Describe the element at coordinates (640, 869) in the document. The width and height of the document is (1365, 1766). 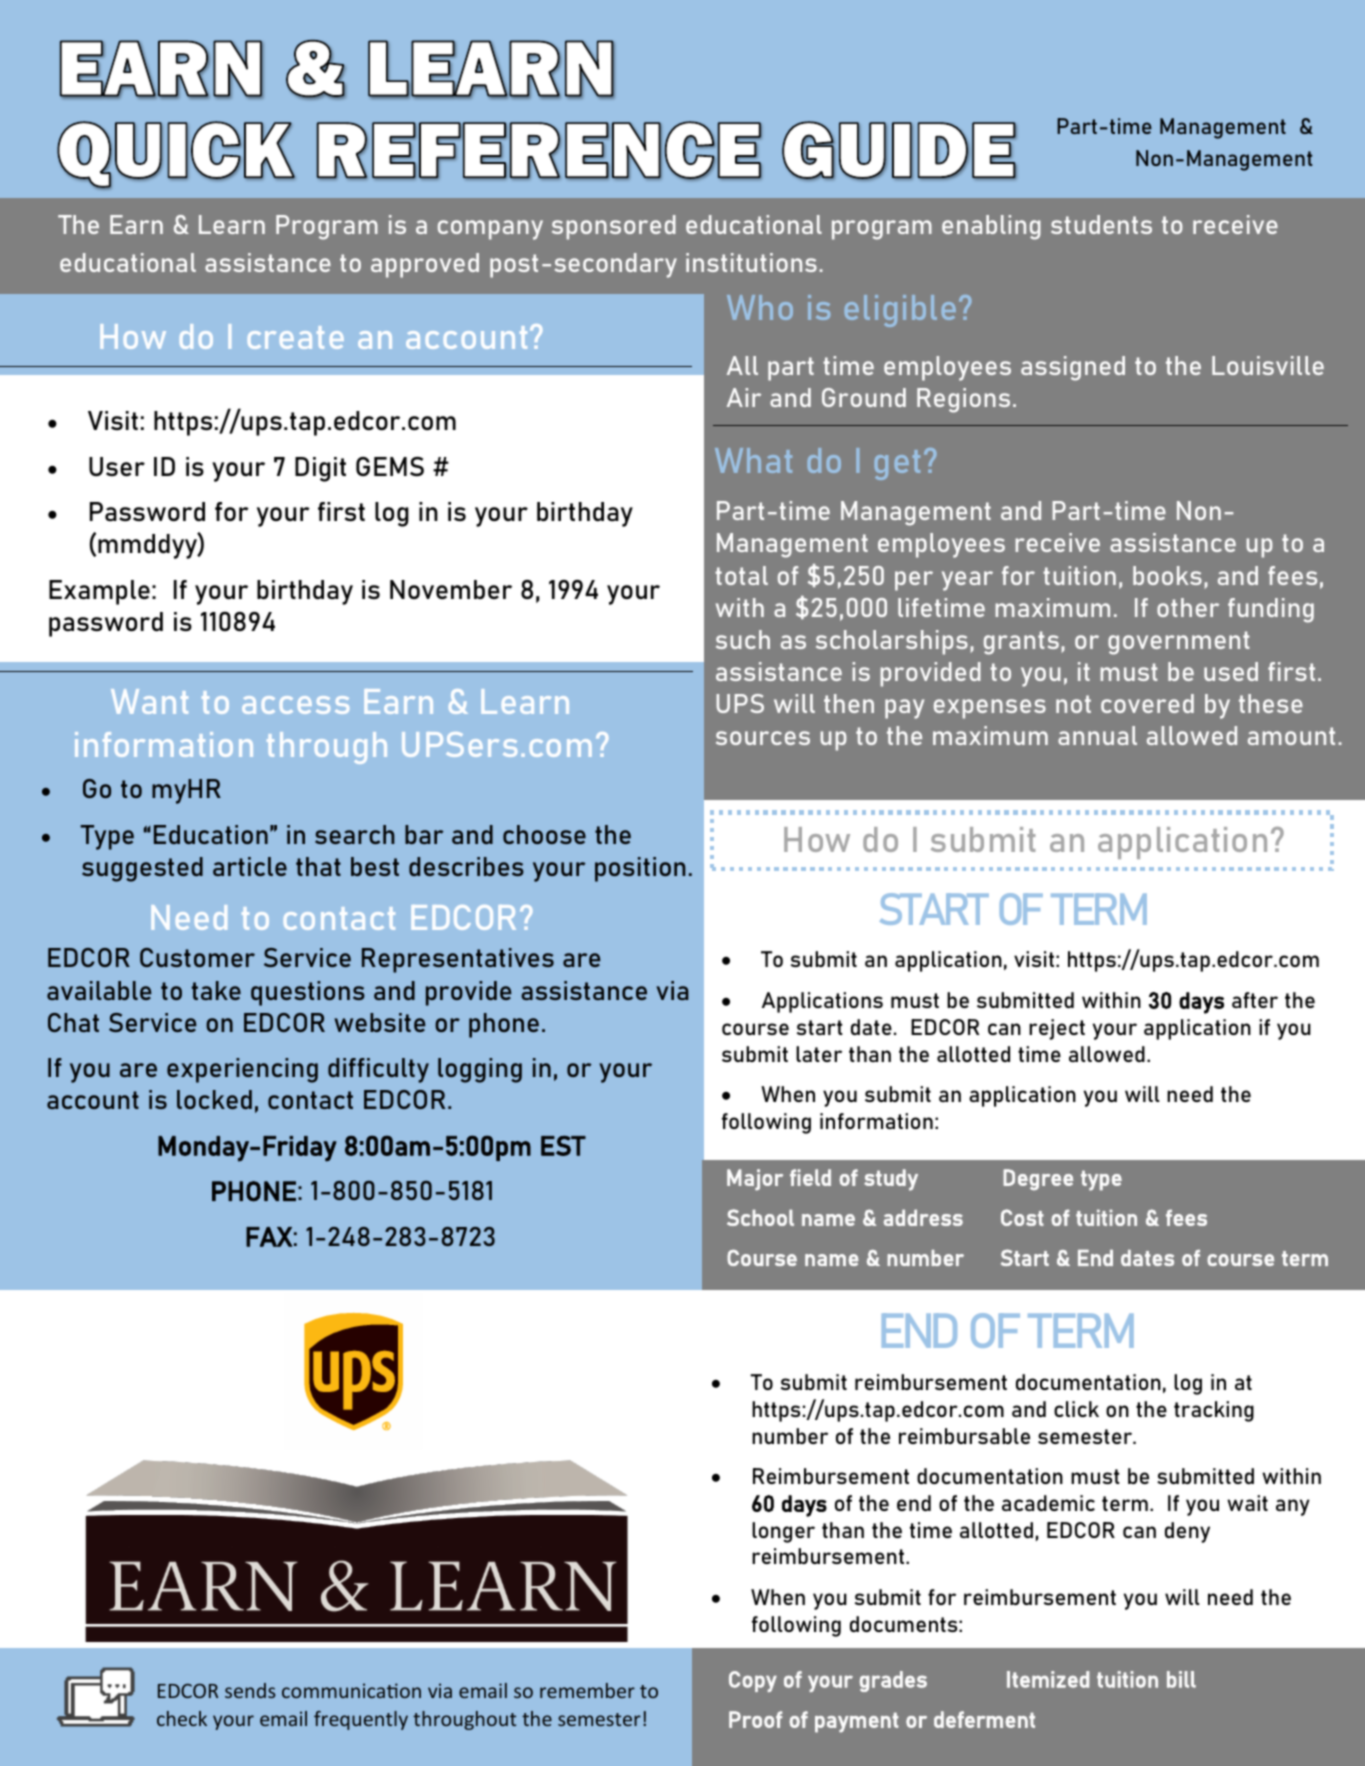
I see `position` at that location.
